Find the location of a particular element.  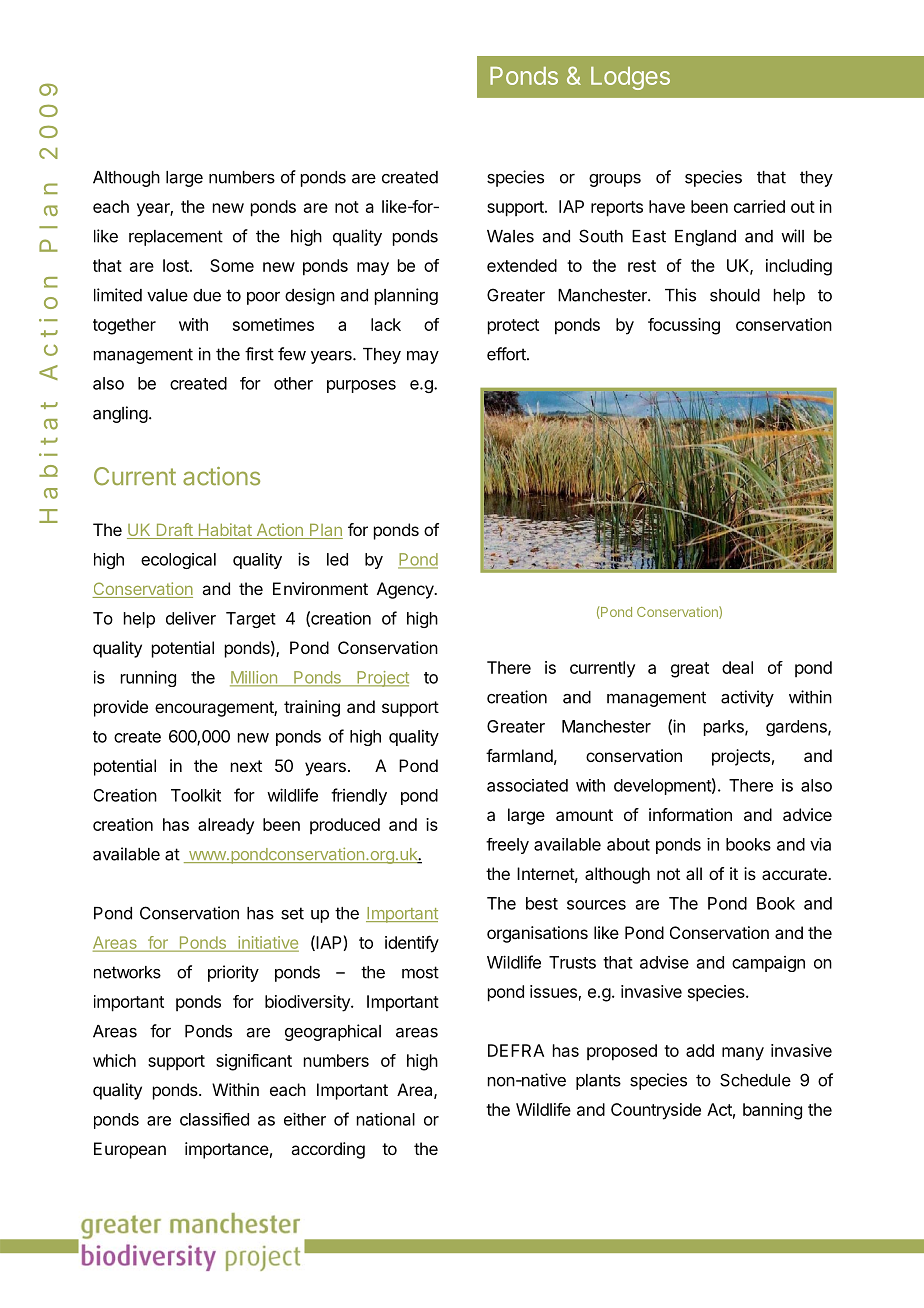

due is located at coordinates (207, 295).
